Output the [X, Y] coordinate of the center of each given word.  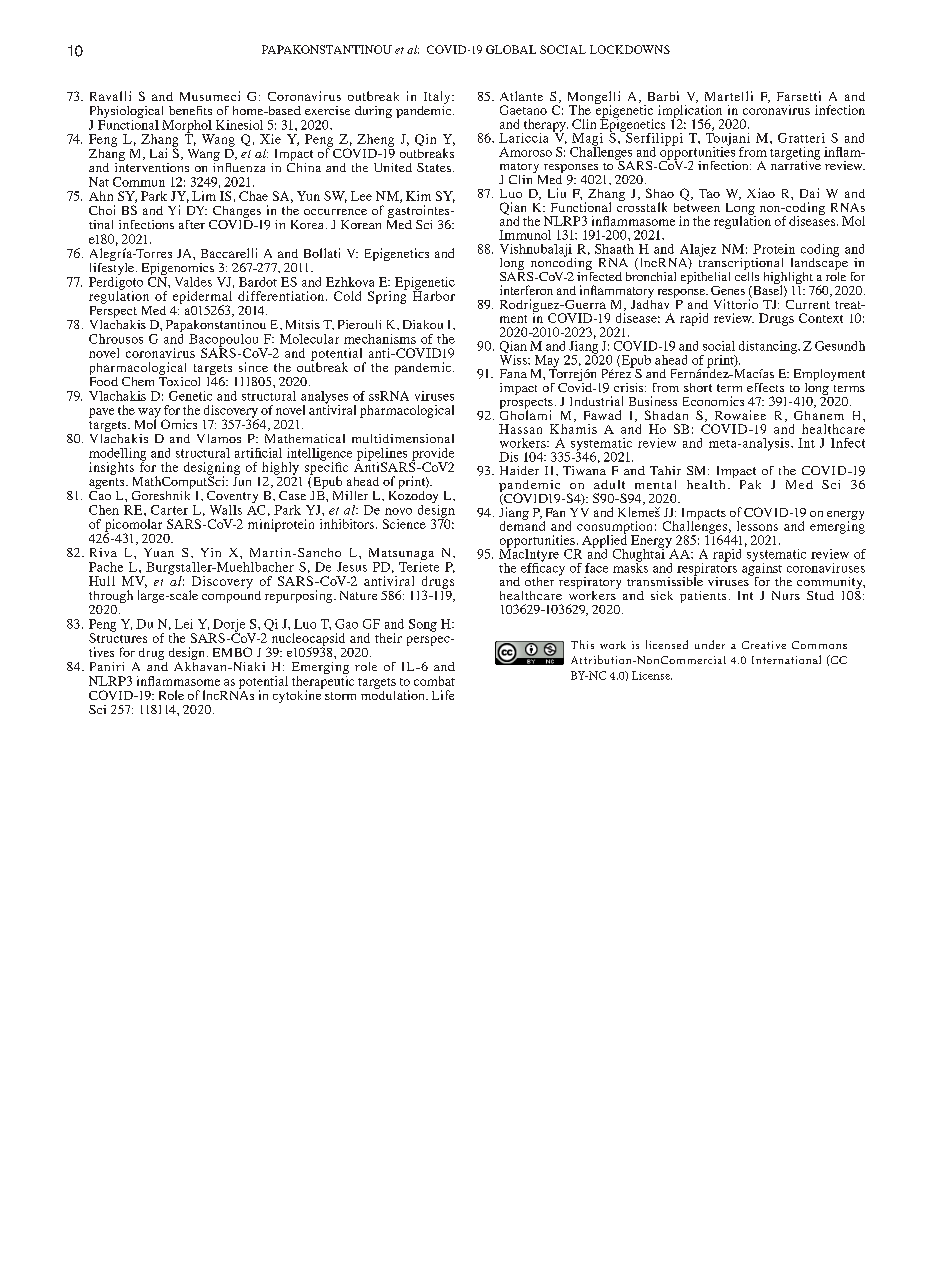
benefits [190, 110]
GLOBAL [511, 49]
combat [434, 681]
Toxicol [179, 380]
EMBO [232, 652]
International [786, 659]
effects [765, 387]
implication [690, 112]
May [545, 362]
